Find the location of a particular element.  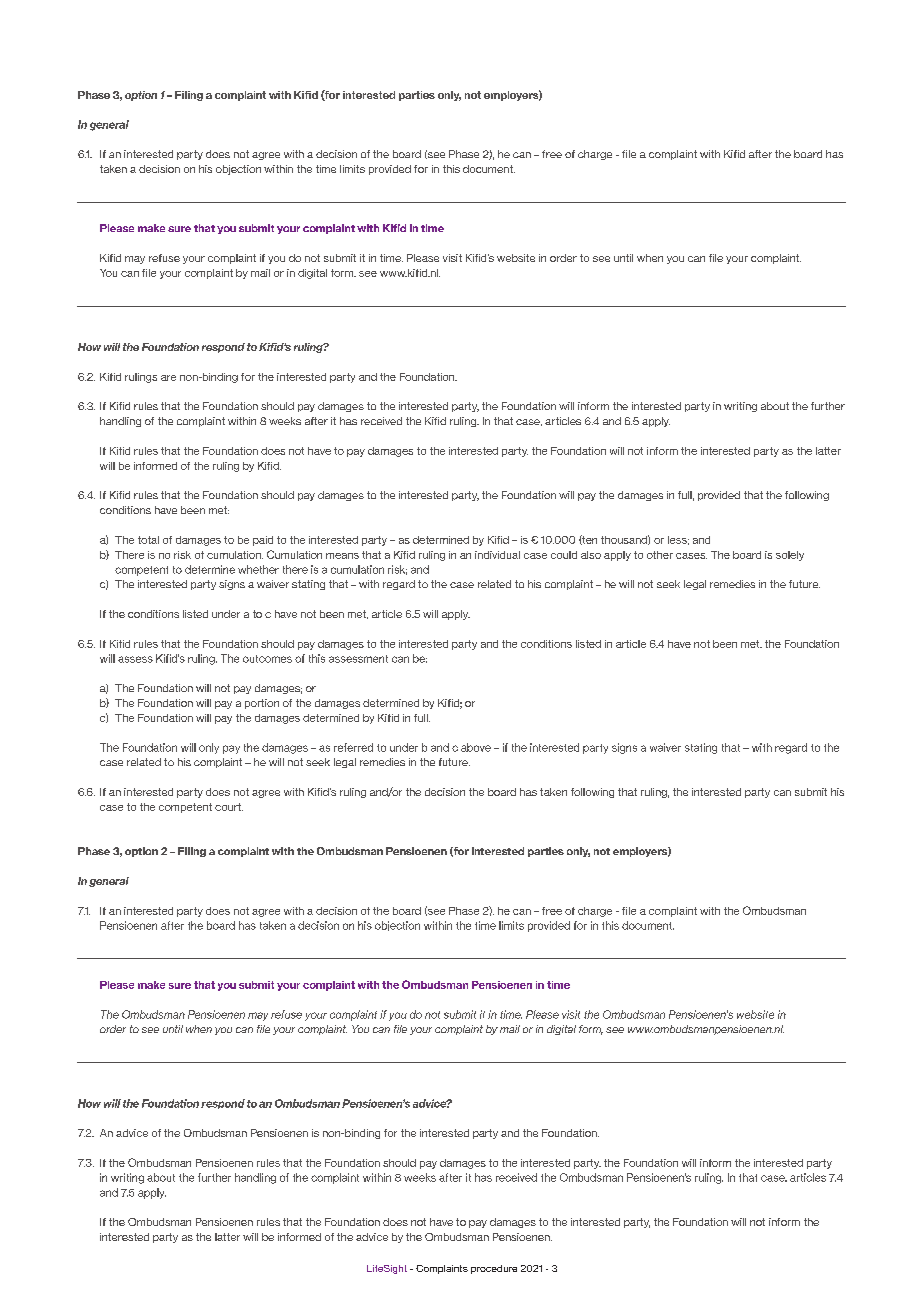

other is located at coordinates (660, 555).
